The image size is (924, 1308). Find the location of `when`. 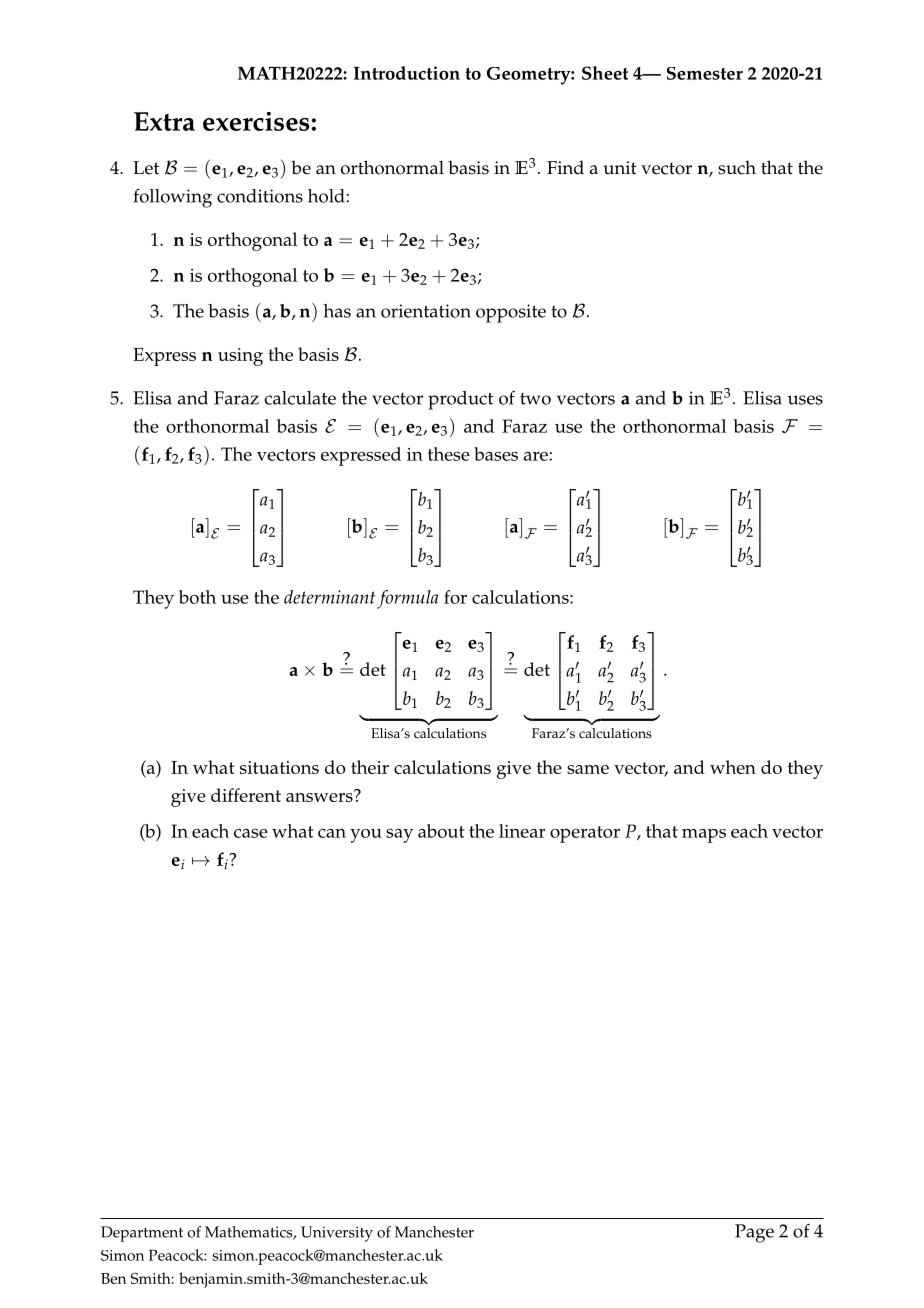

when is located at coordinates (733, 767).
